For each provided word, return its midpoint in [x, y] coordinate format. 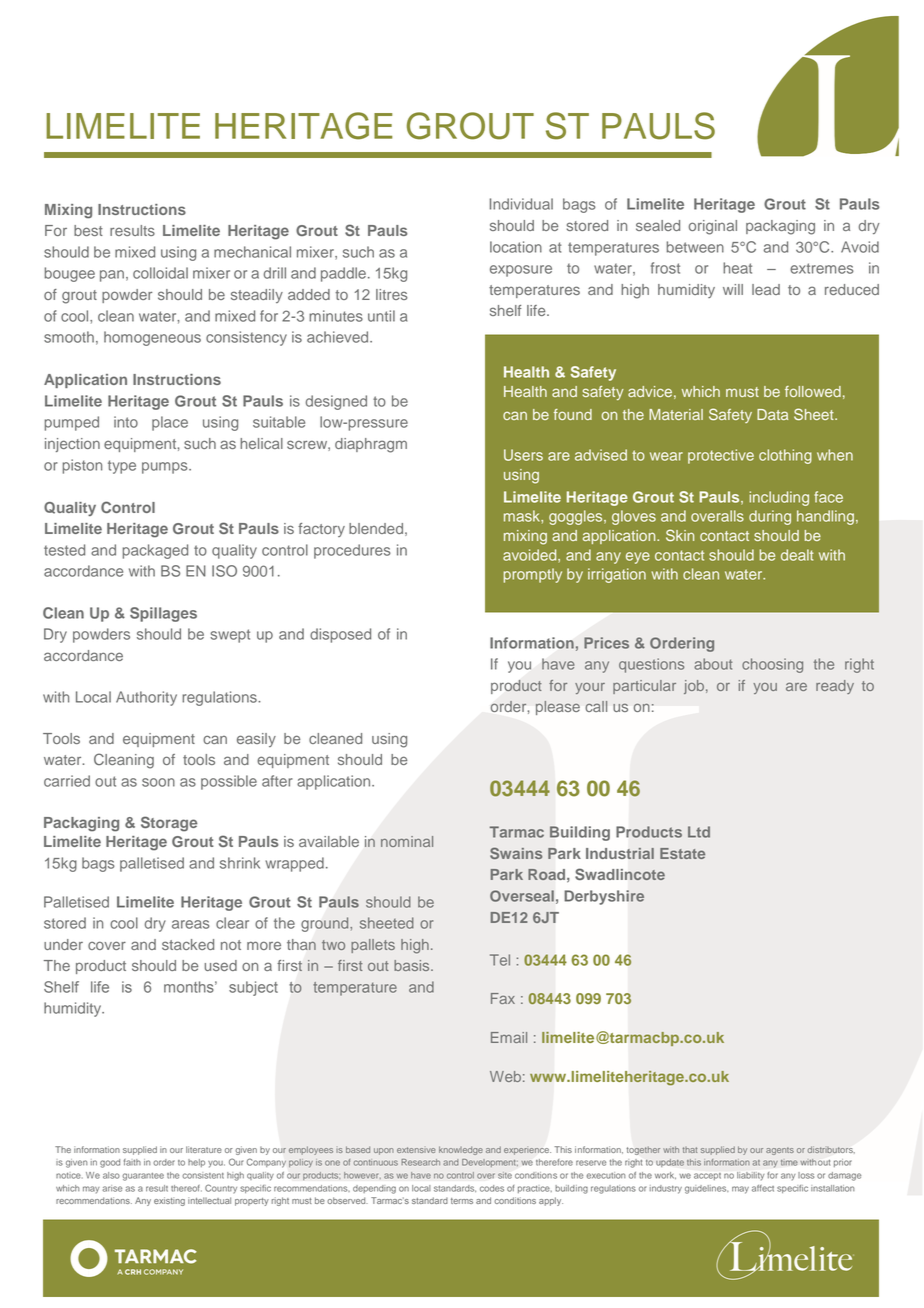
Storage [169, 824]
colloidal [160, 273]
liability [750, 1176]
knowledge [461, 1150]
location [516, 247]
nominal [407, 841]
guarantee [143, 1177]
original [713, 227]
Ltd [699, 832]
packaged [155, 551]
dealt [797, 555]
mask [523, 516]
